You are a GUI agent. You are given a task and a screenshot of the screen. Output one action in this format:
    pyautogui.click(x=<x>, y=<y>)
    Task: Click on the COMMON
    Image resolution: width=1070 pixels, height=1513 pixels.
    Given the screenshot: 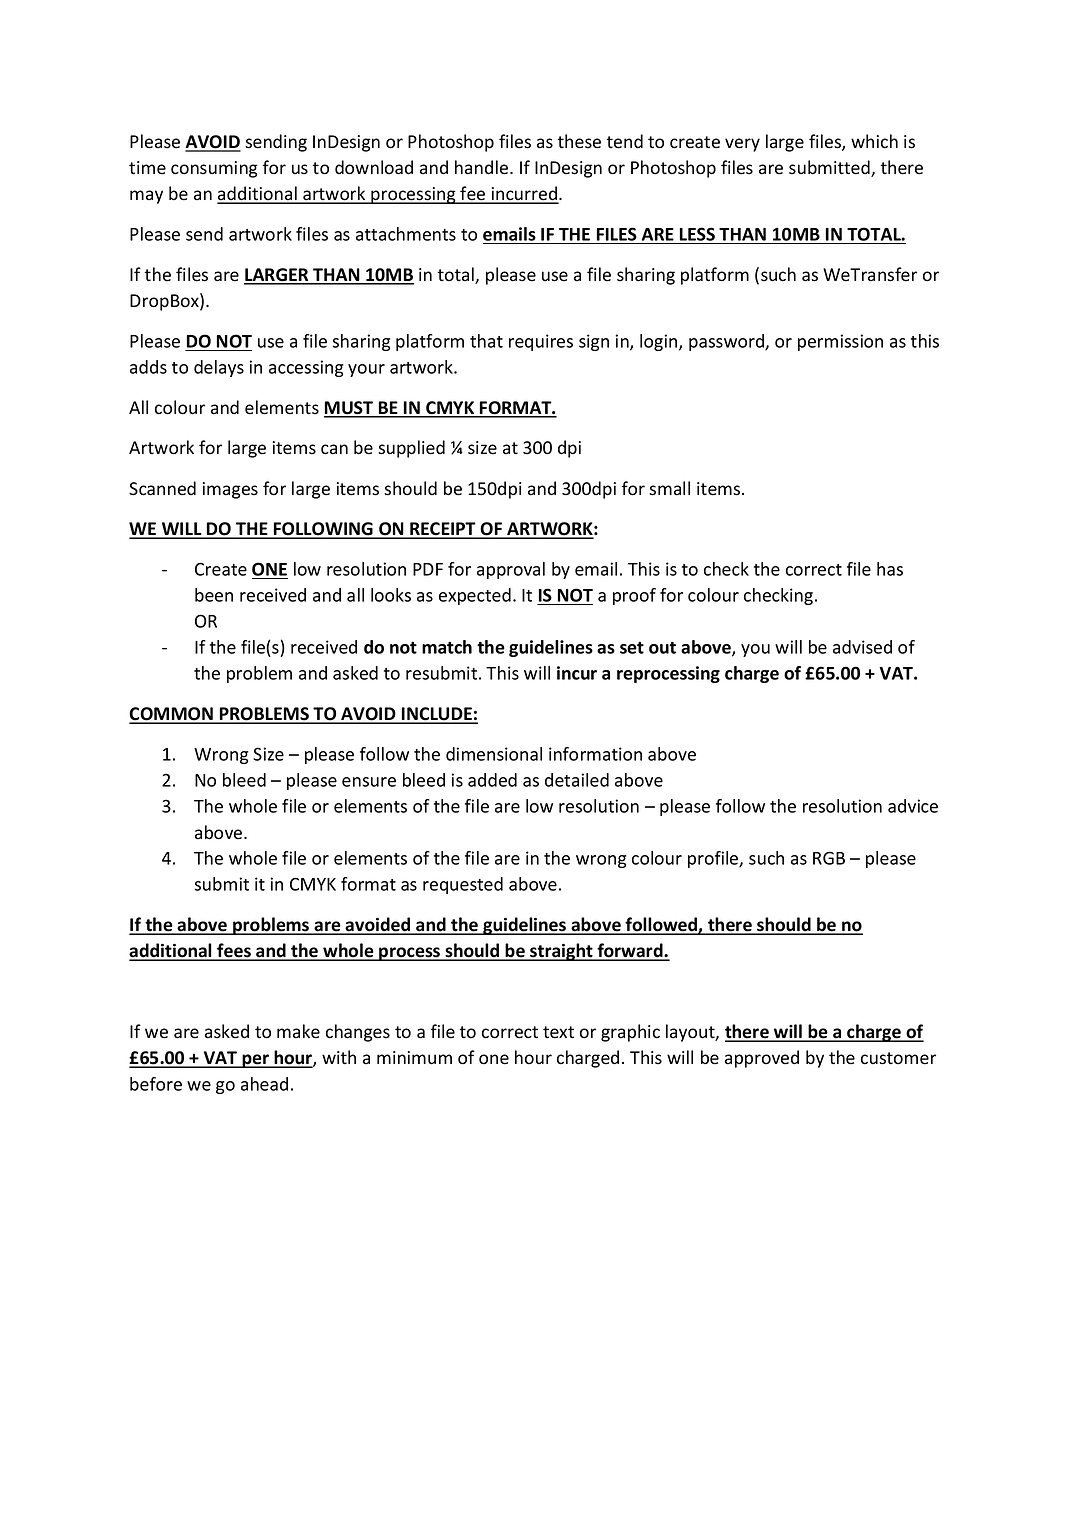 What is the action you would take?
    pyautogui.click(x=172, y=715)
